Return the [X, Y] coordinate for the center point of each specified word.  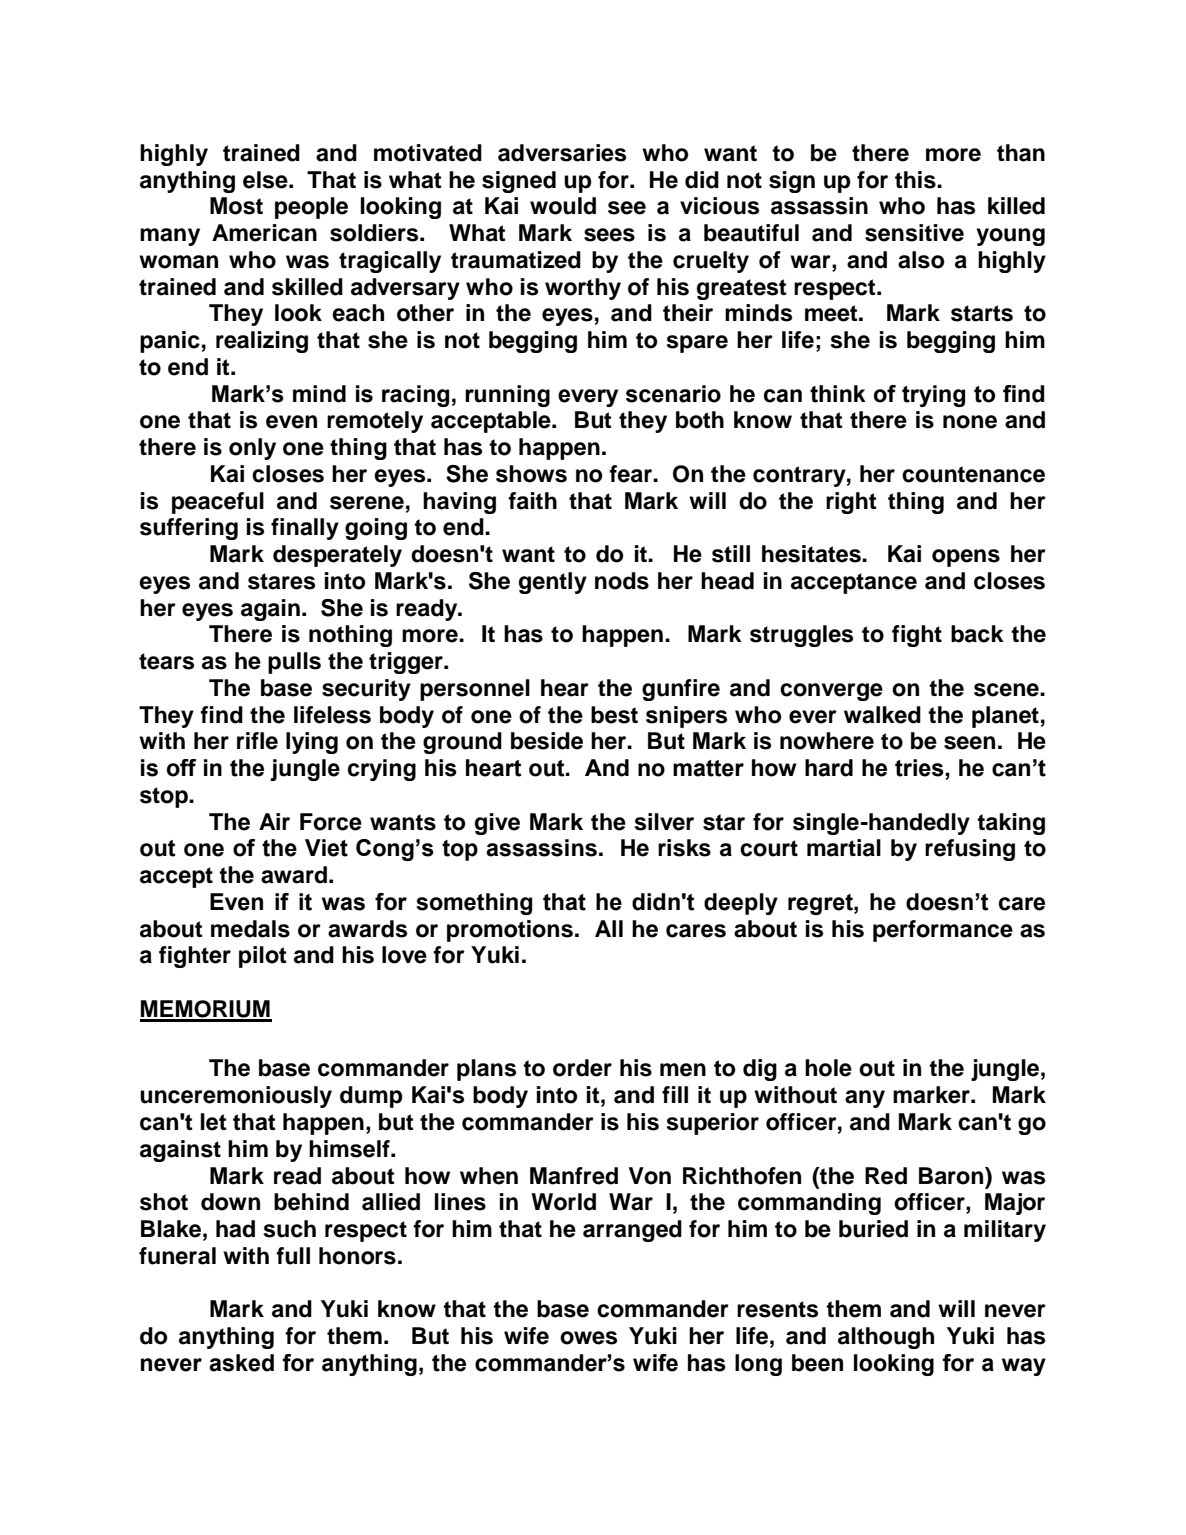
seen [969, 743]
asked [241, 1363]
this [916, 180]
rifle [257, 741]
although [886, 1338]
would [563, 206]
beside [547, 741]
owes [588, 1338]
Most [236, 206]
